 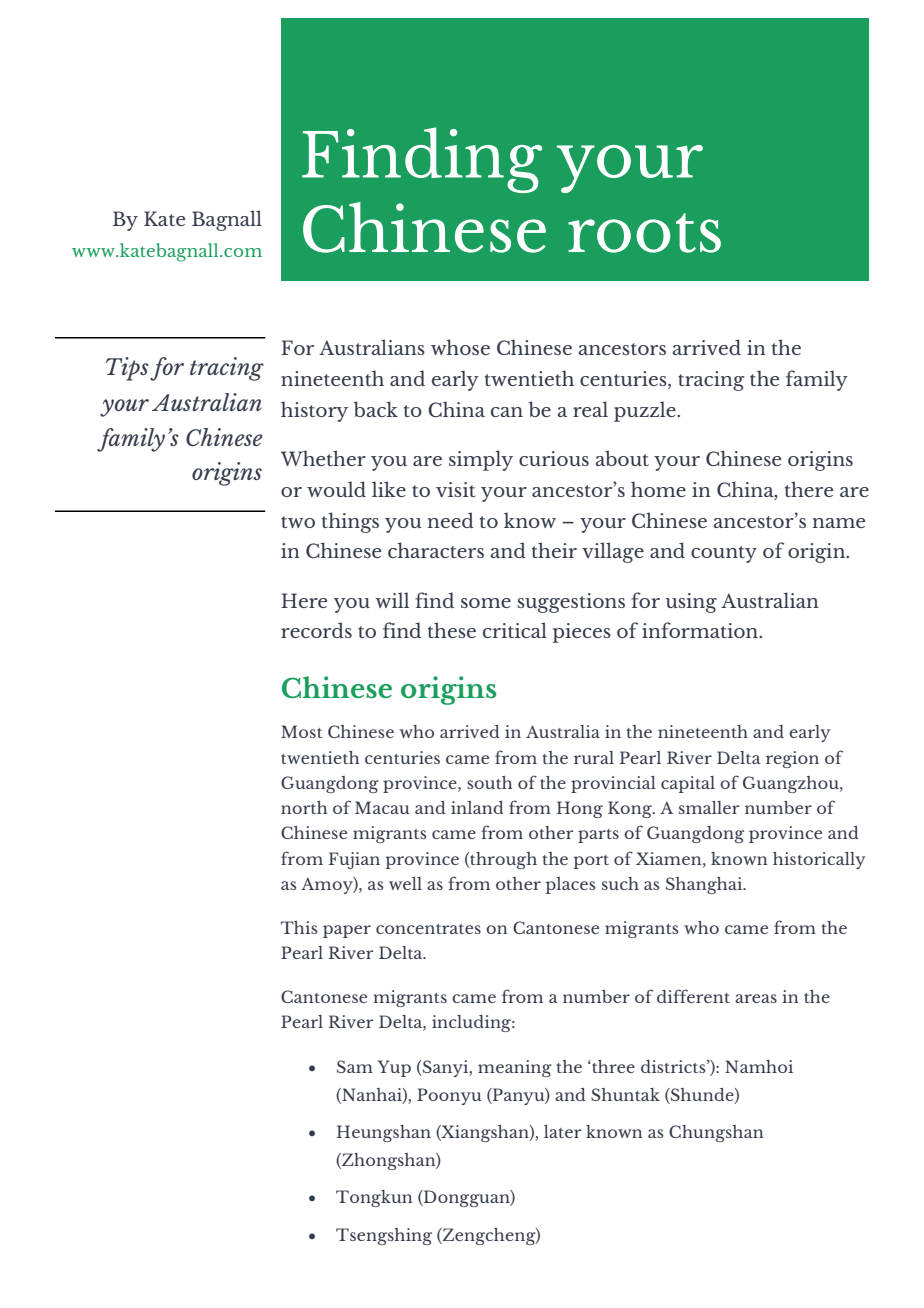 I want to click on meaning, so click(x=515, y=1068).
